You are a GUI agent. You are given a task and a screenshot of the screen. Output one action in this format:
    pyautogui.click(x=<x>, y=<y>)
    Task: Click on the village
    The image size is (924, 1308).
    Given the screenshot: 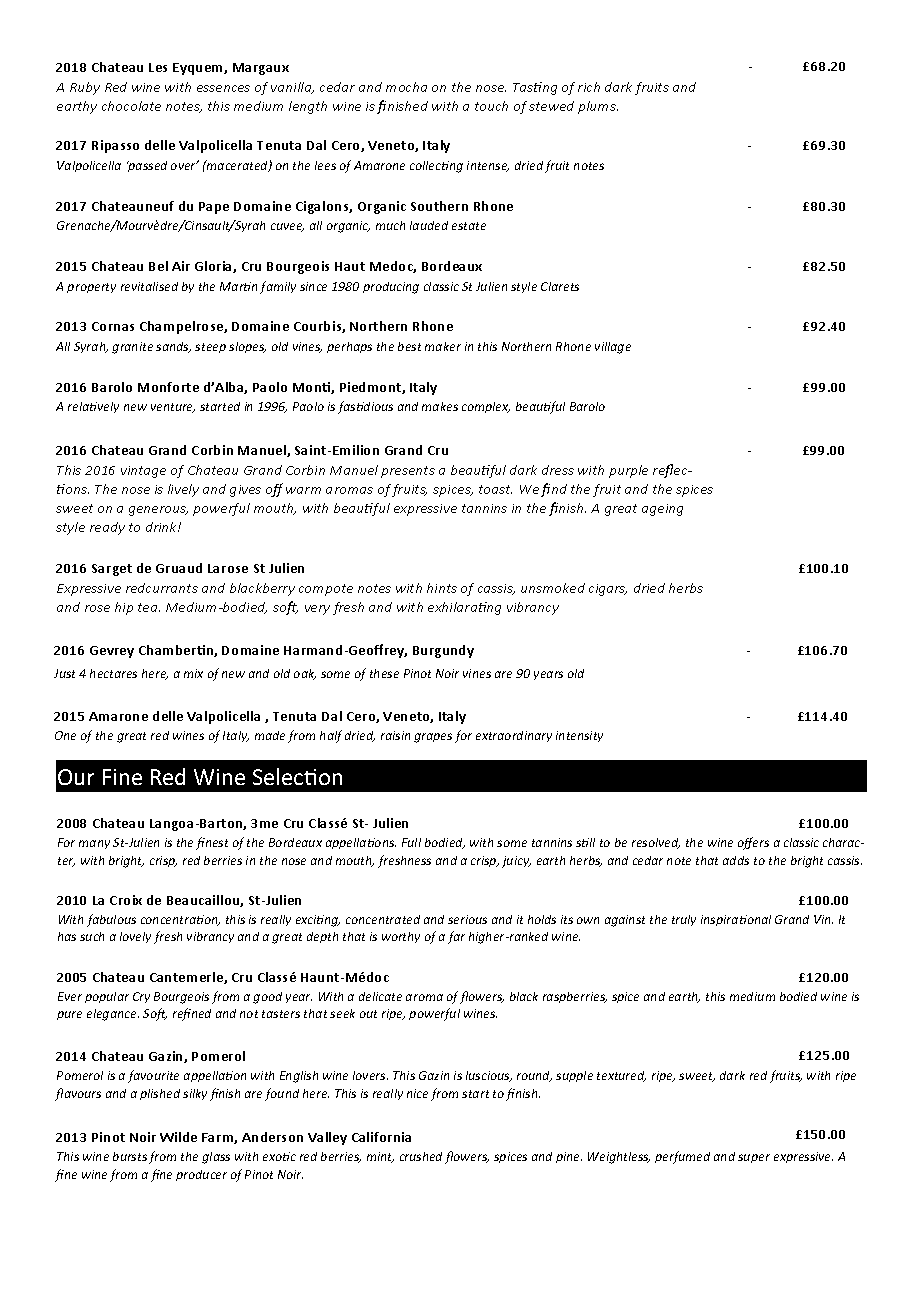 What is the action you would take?
    pyautogui.click(x=613, y=348)
